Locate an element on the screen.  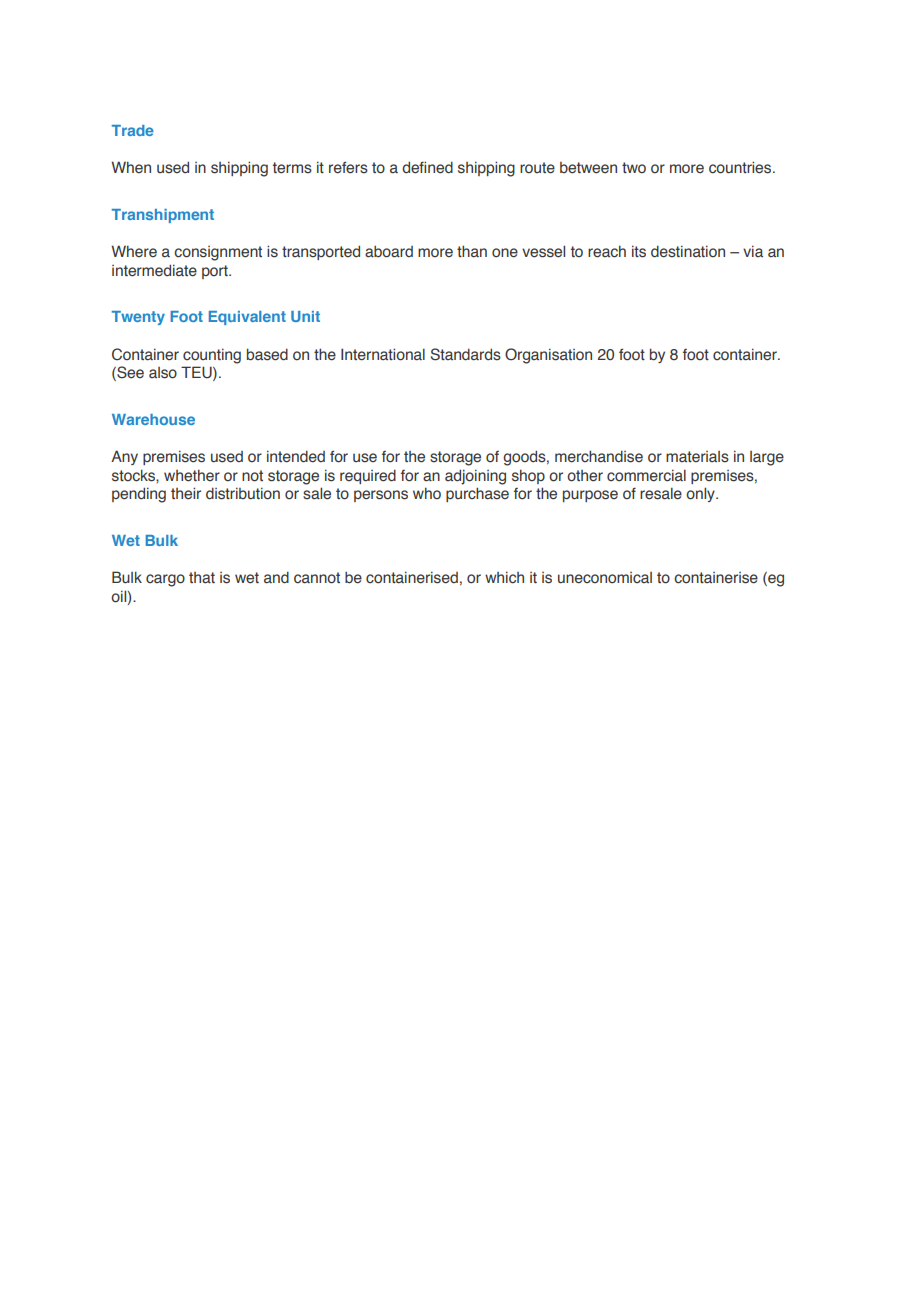
destination is located at coordinates (688, 251).
